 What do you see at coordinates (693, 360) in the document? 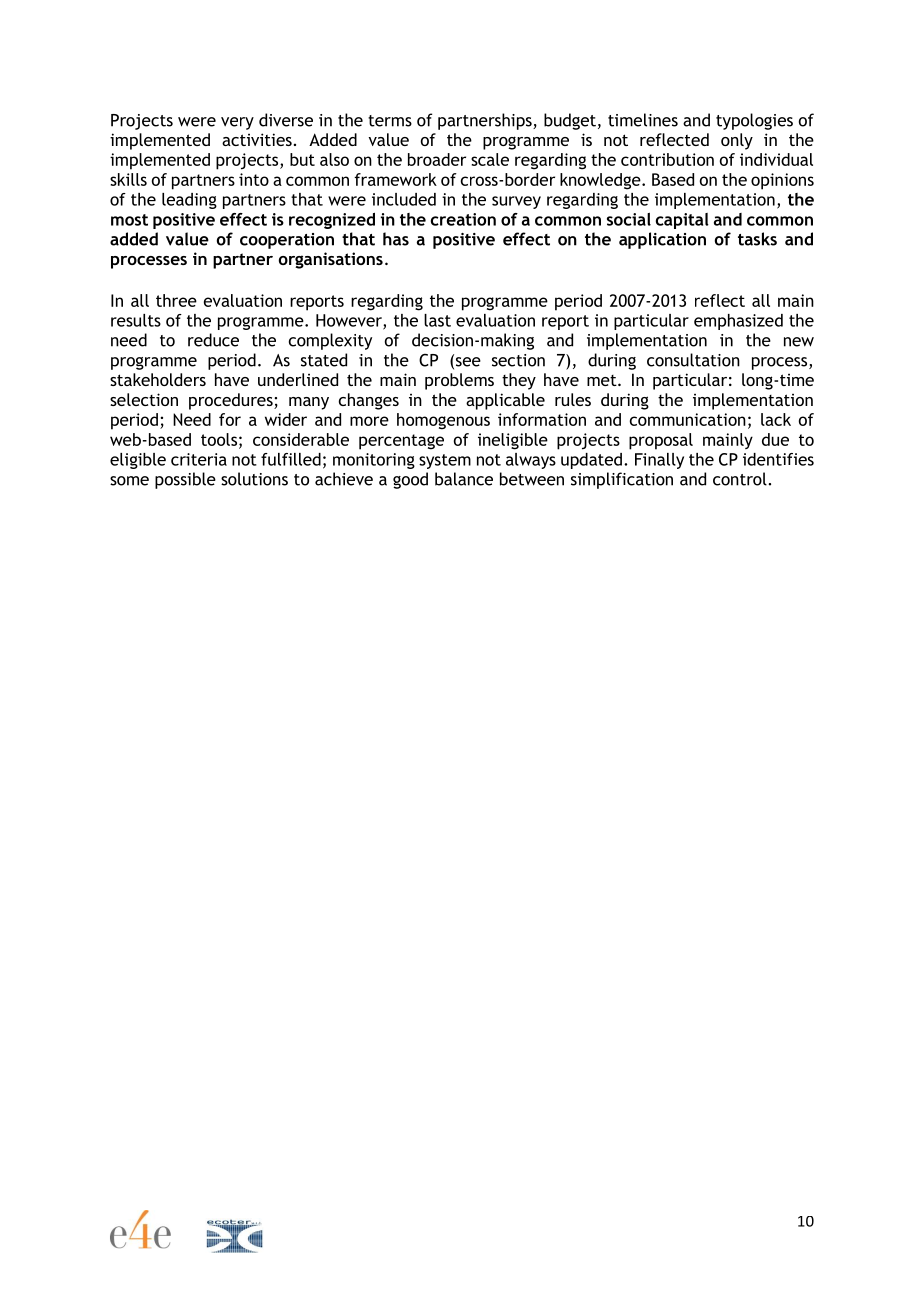
I see `consultation` at bounding box center [693, 360].
